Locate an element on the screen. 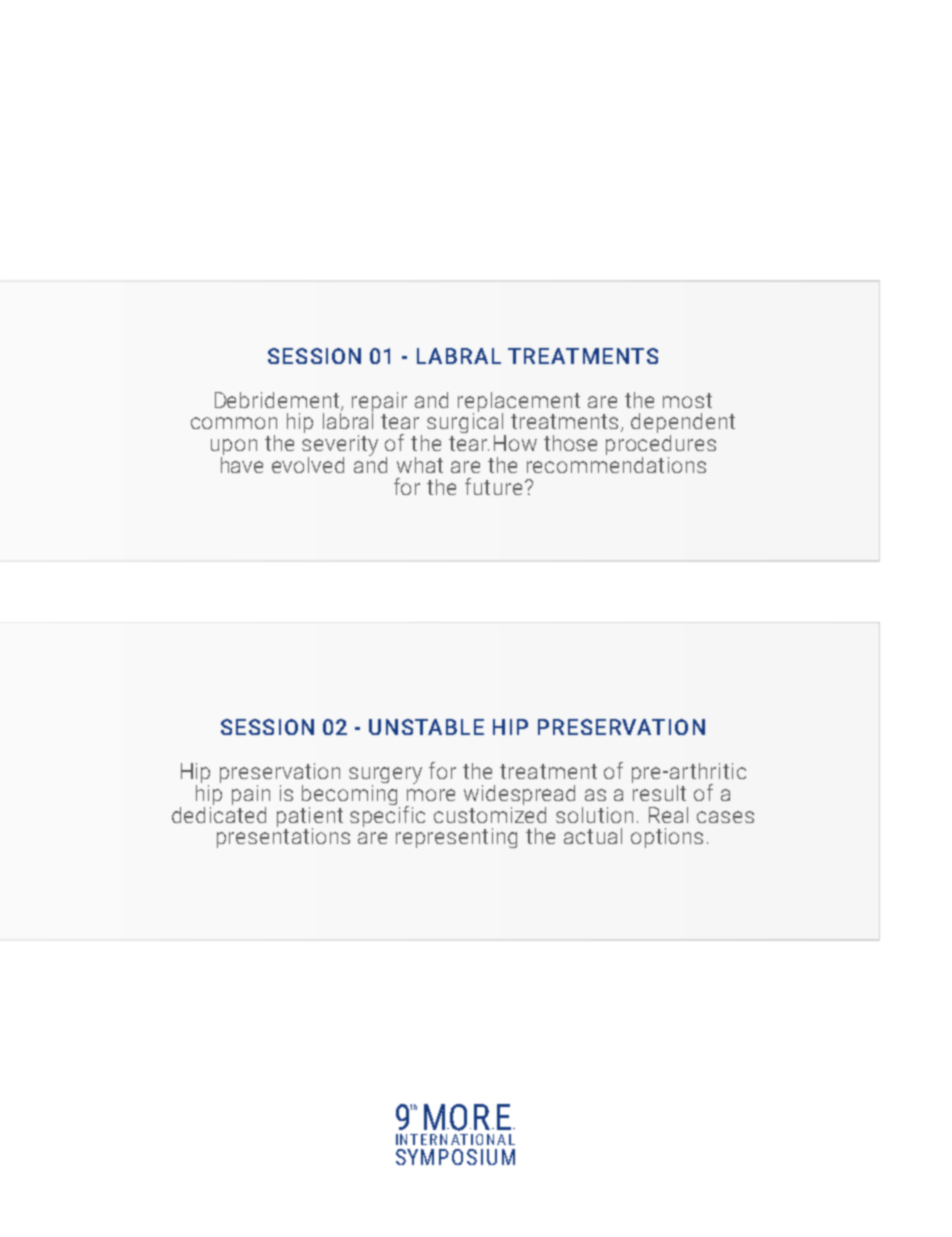 The height and width of the screenshot is (1237, 952). options is located at coordinates (667, 838).
